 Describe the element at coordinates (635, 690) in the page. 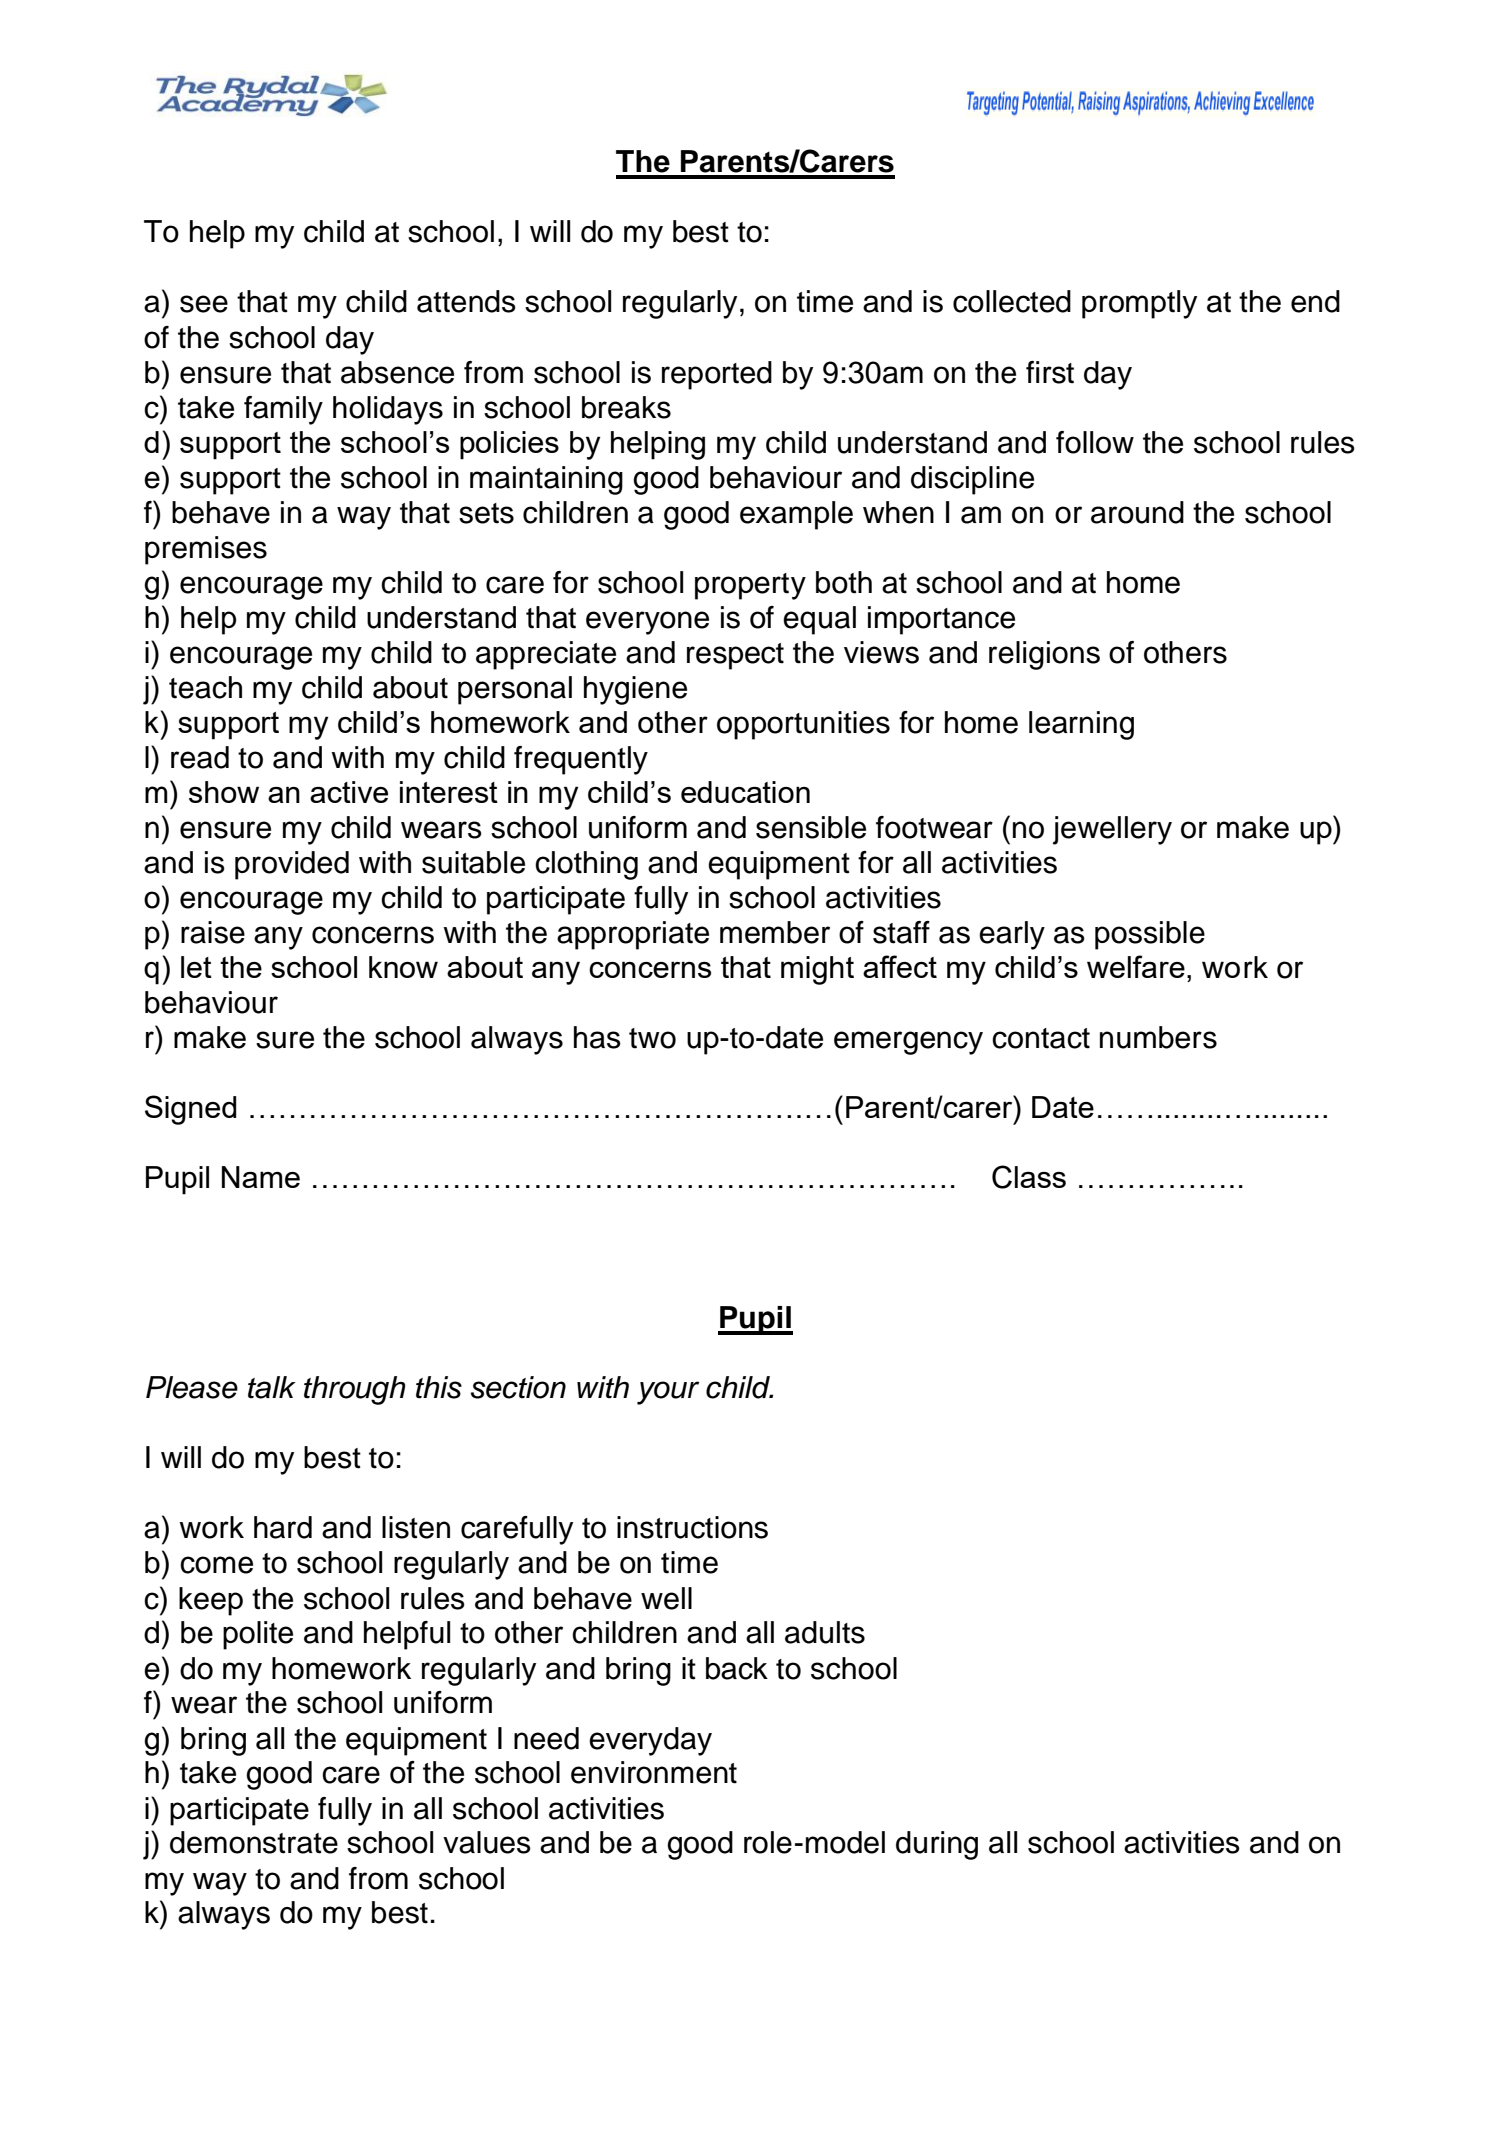

I see `hygiene` at that location.
